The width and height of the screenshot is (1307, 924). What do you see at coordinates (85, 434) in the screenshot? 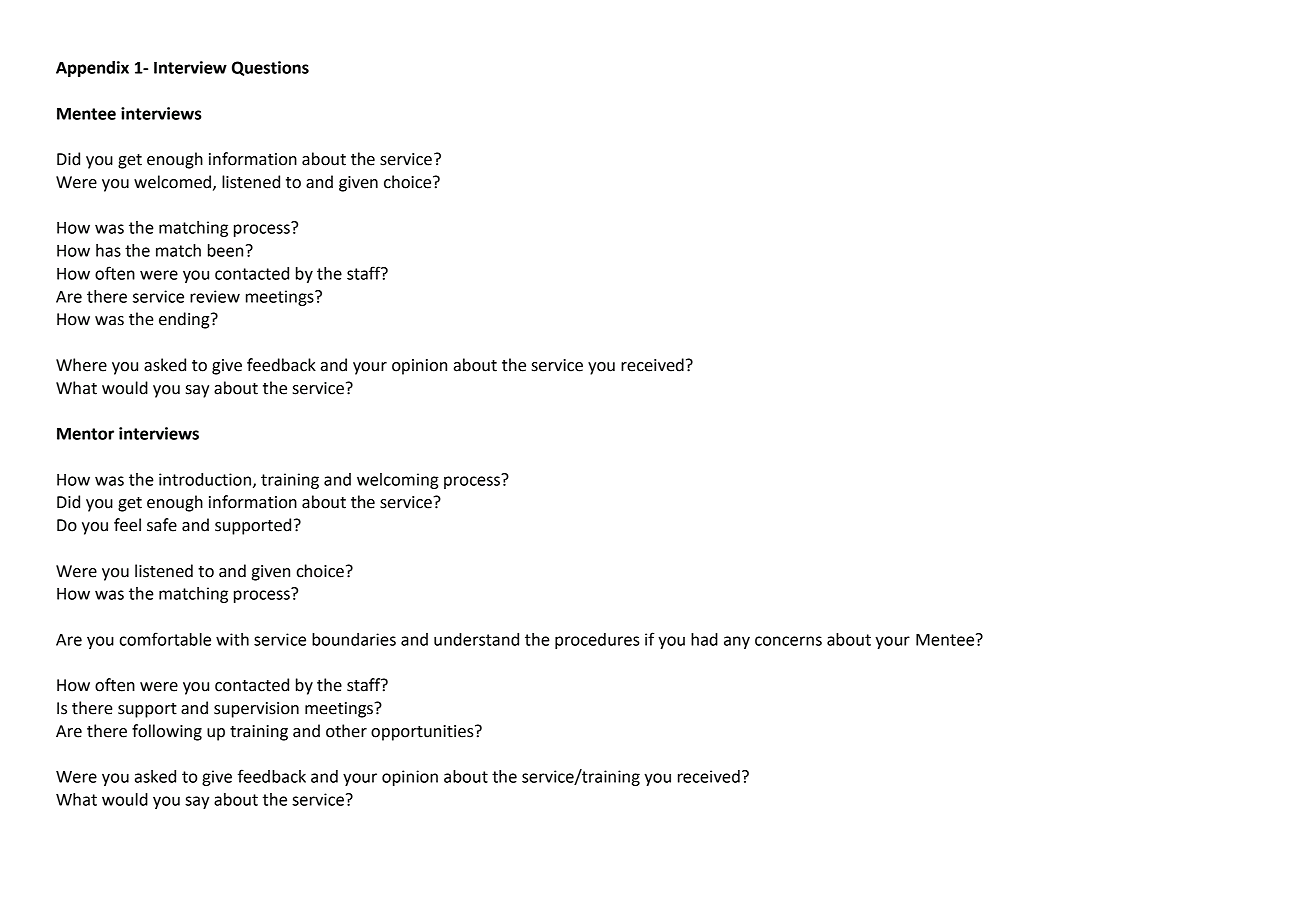
I see `Mentor` at bounding box center [85, 434].
